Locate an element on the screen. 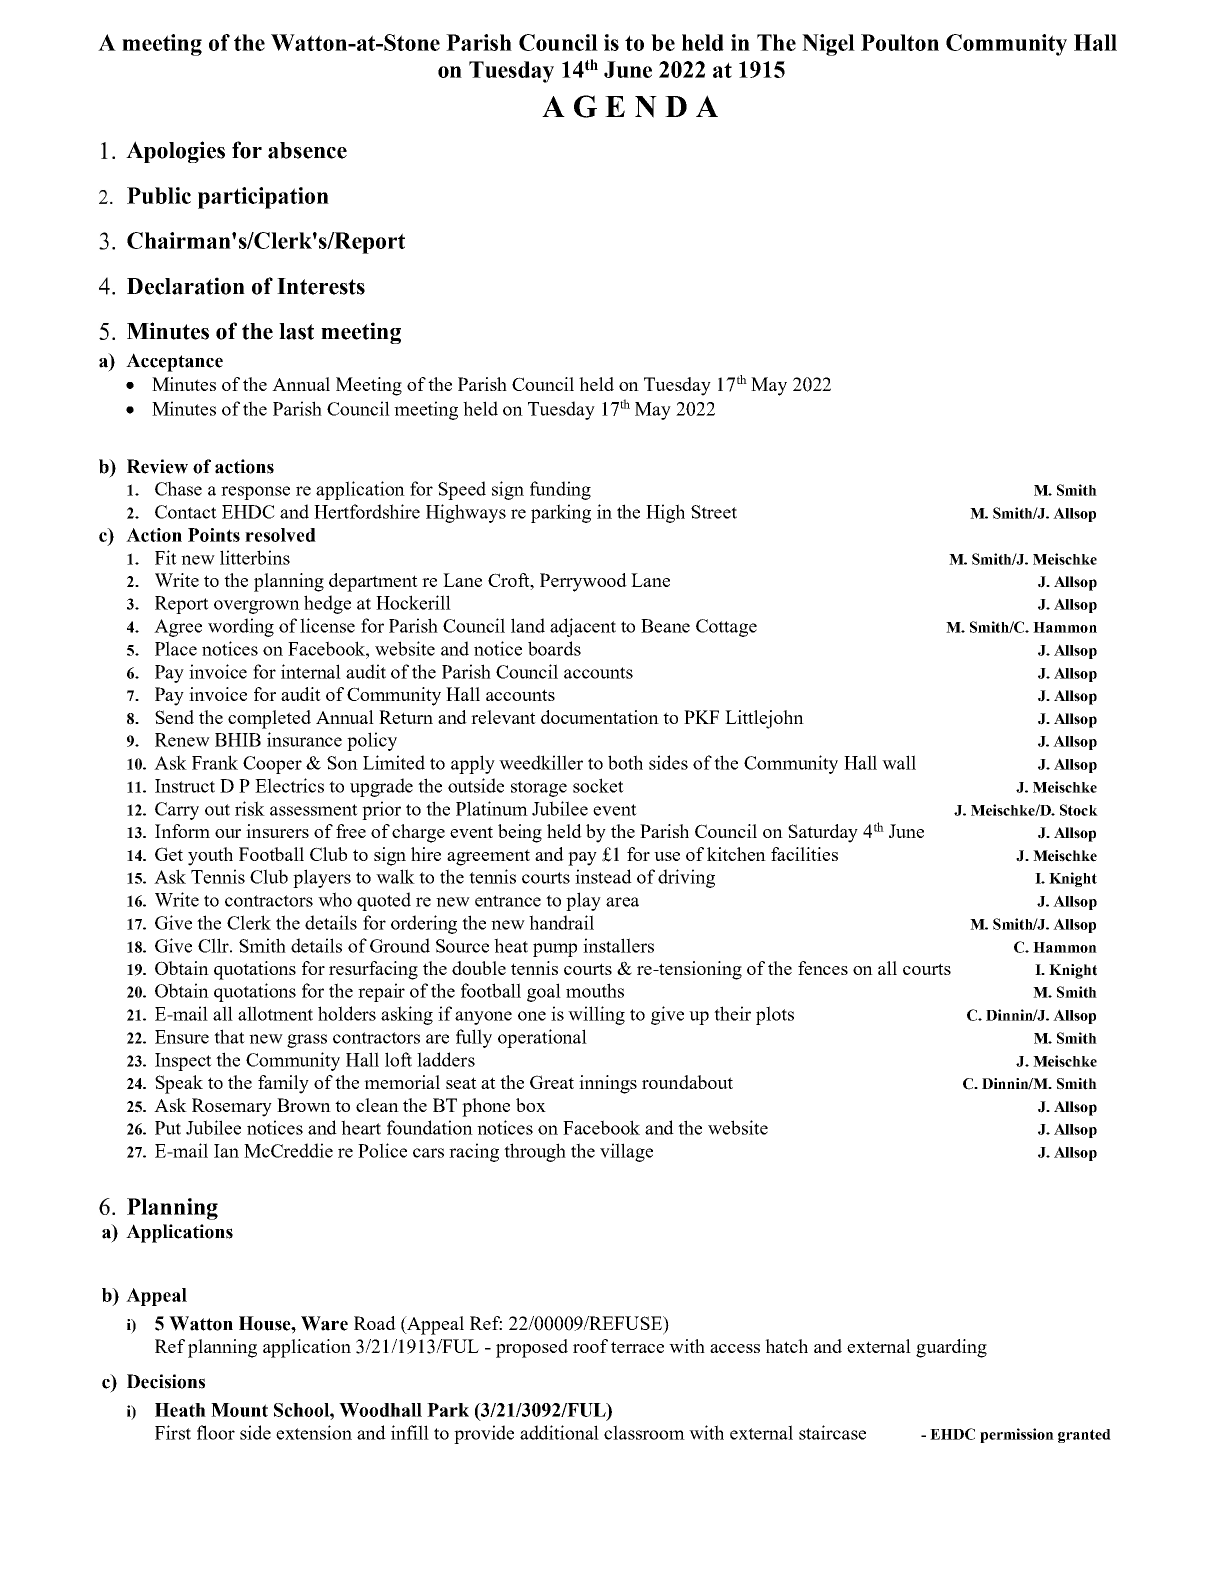 This screenshot has width=1214, height=1572. adjacent is located at coordinates (583, 627).
